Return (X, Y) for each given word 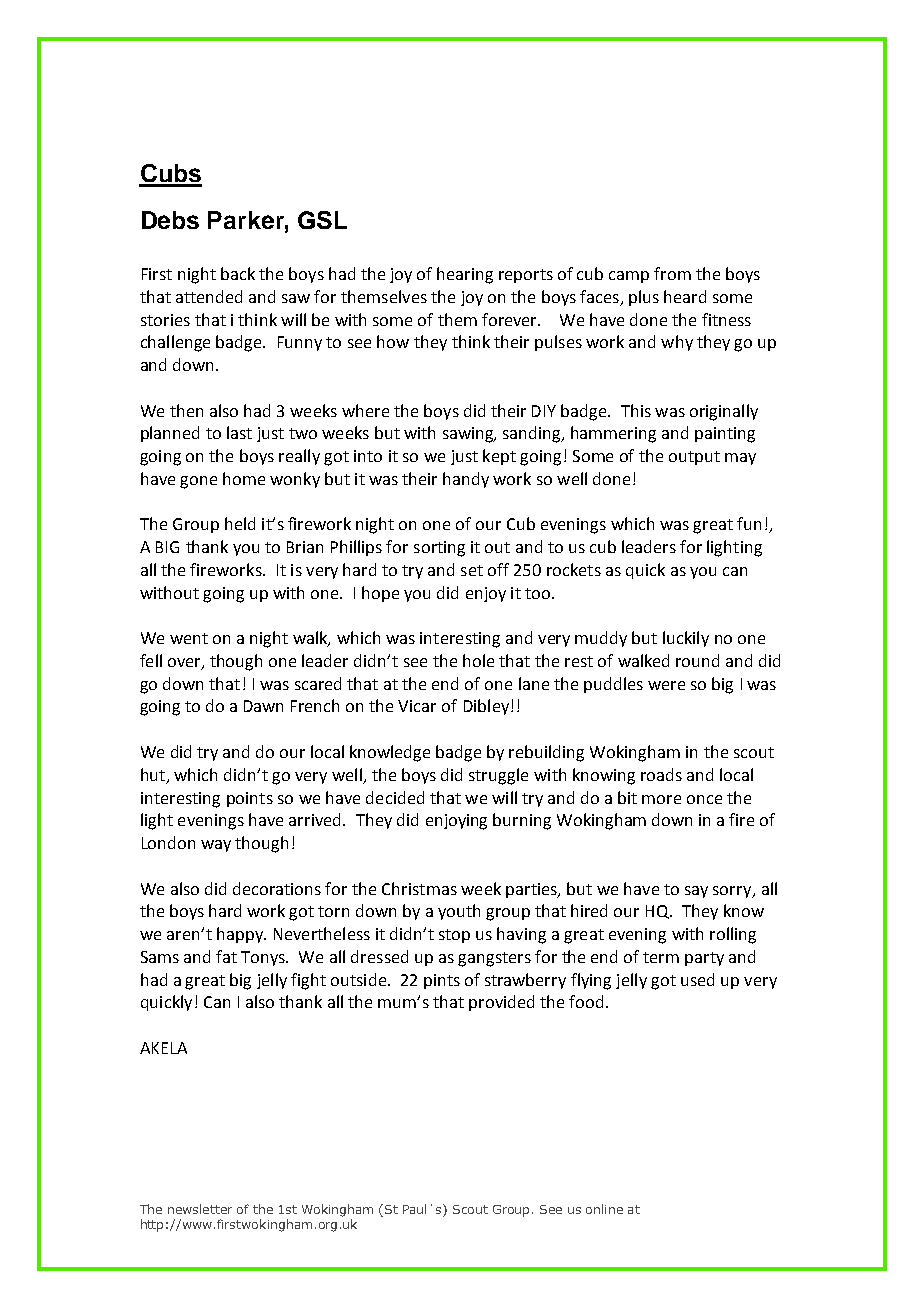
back (238, 273)
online (604, 1209)
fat (226, 956)
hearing (465, 275)
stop (454, 936)
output (694, 458)
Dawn (263, 706)
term (661, 957)
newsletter (200, 1209)
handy (466, 480)
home (244, 478)
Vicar (417, 706)
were (666, 685)
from (672, 273)
